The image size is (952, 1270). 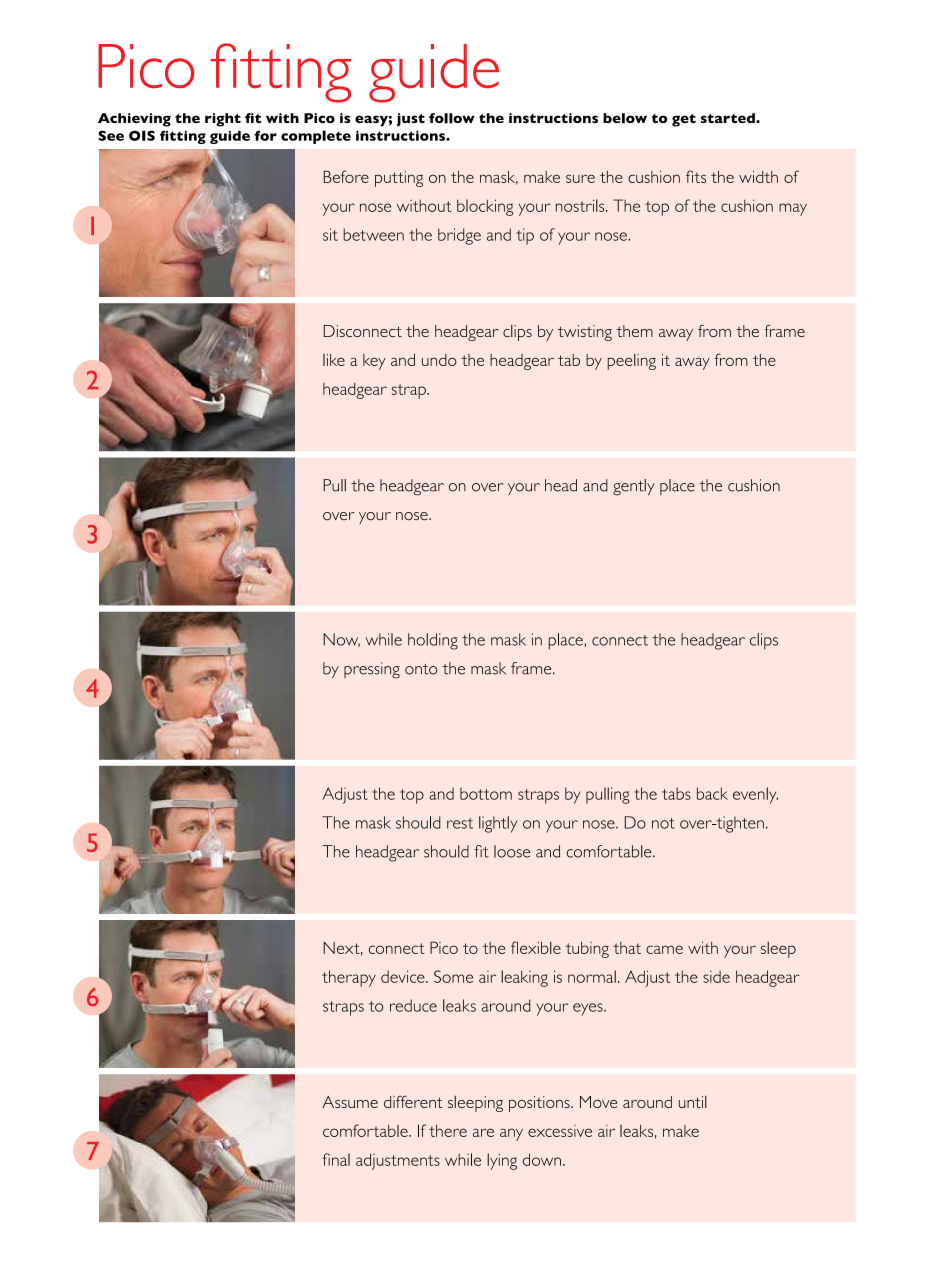 What do you see at coordinates (334, 360) in the document?
I see `like` at bounding box center [334, 360].
